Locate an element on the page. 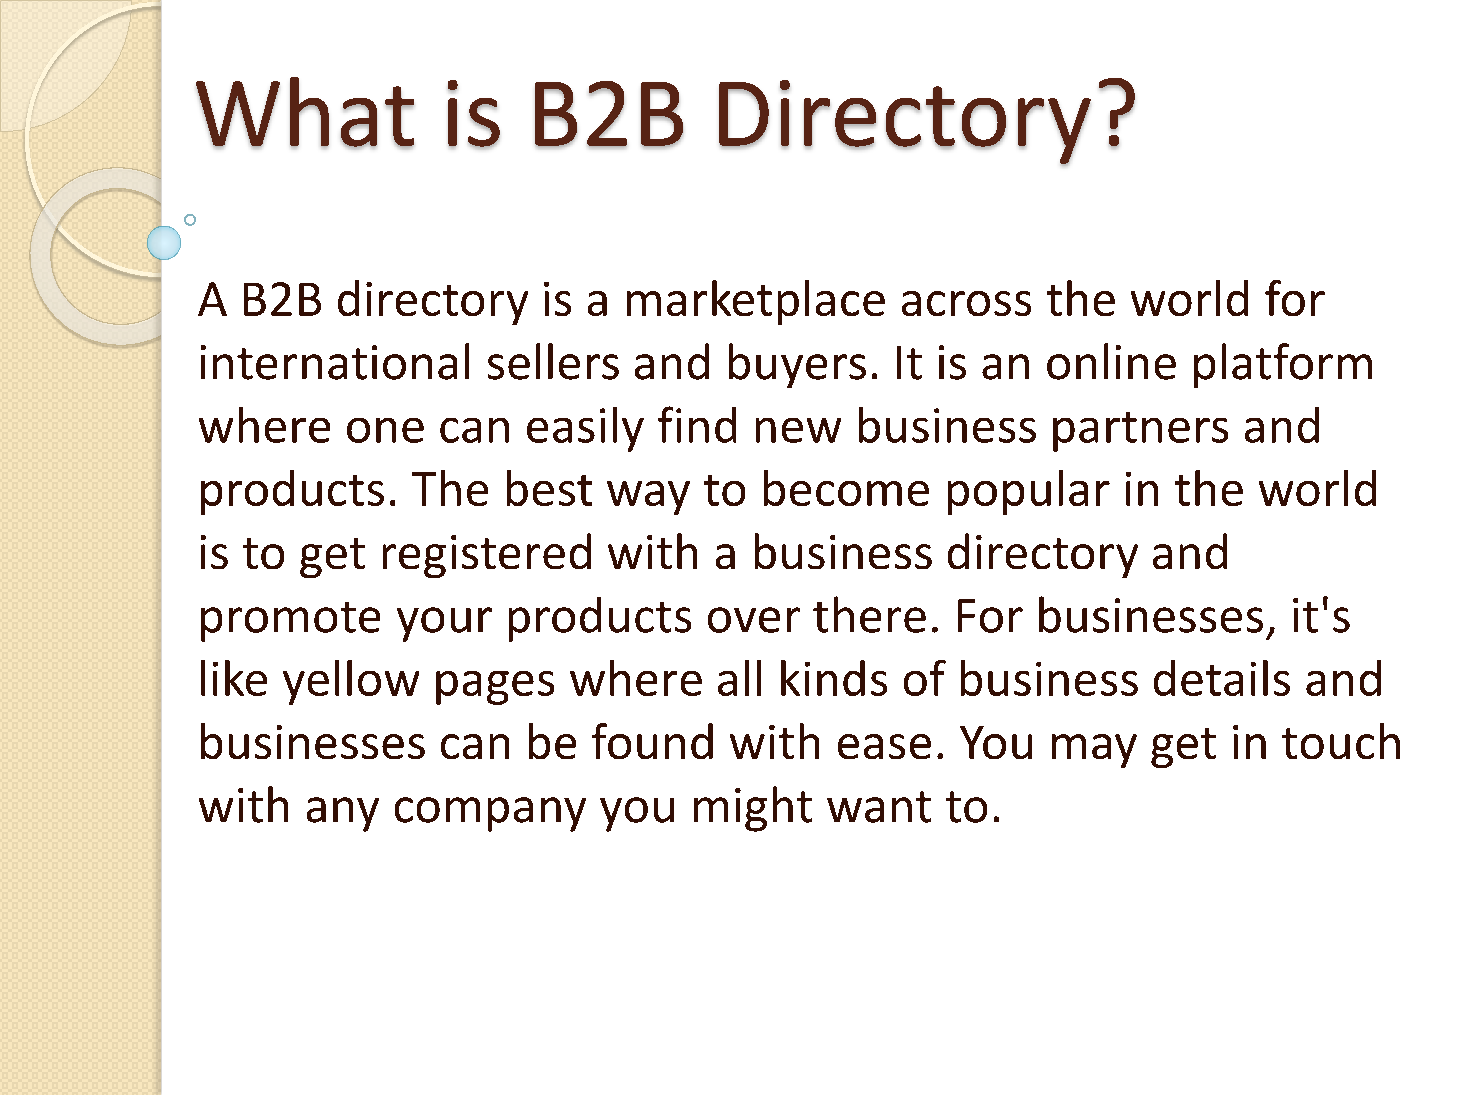 The width and height of the document is (1460, 1095). popular is located at coordinates (1029, 492).
